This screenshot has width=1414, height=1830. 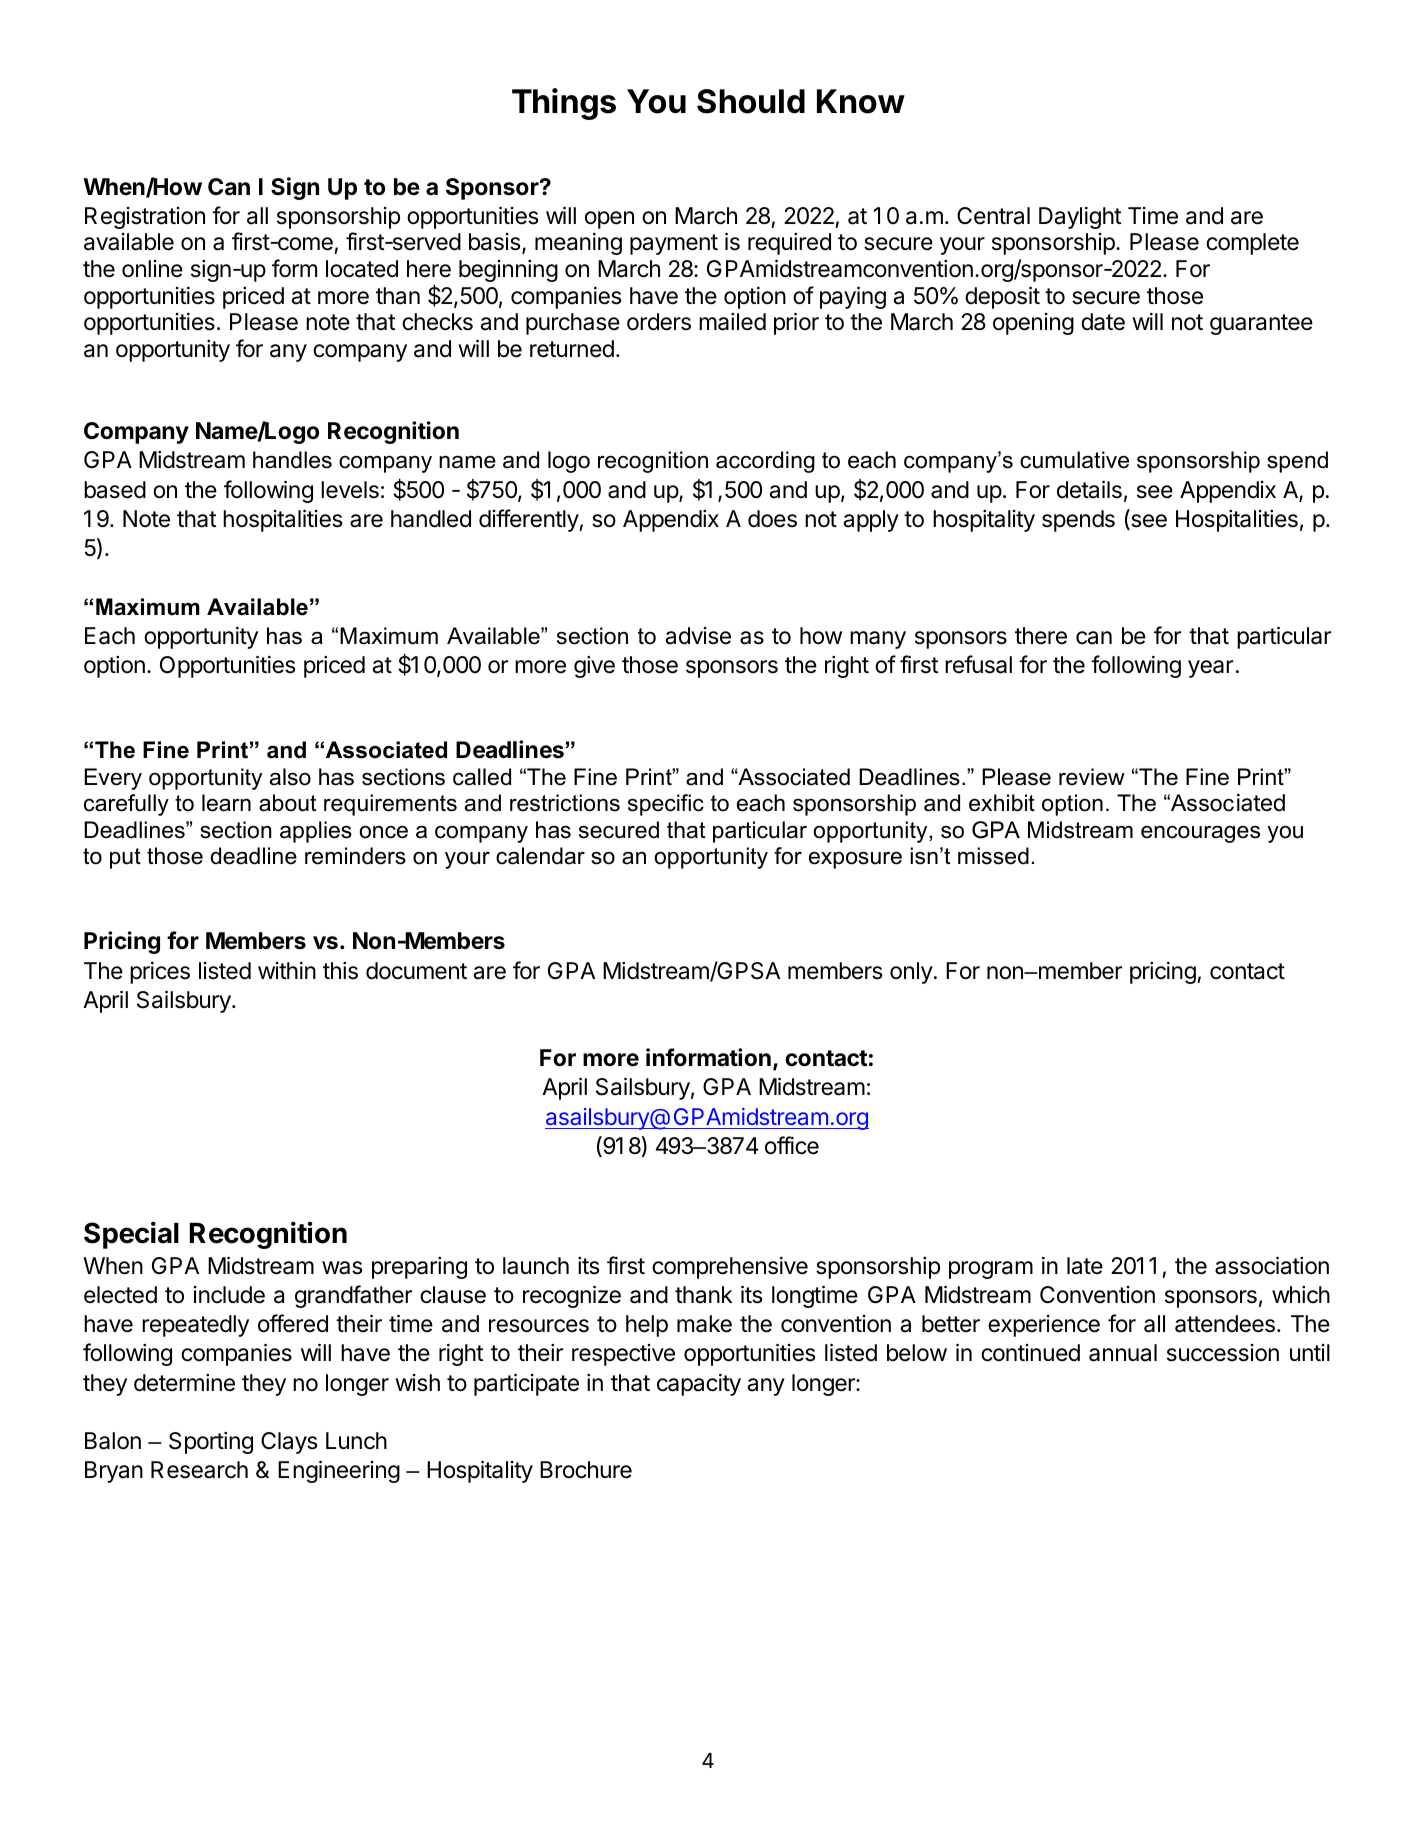 I want to click on according, so click(x=765, y=462).
